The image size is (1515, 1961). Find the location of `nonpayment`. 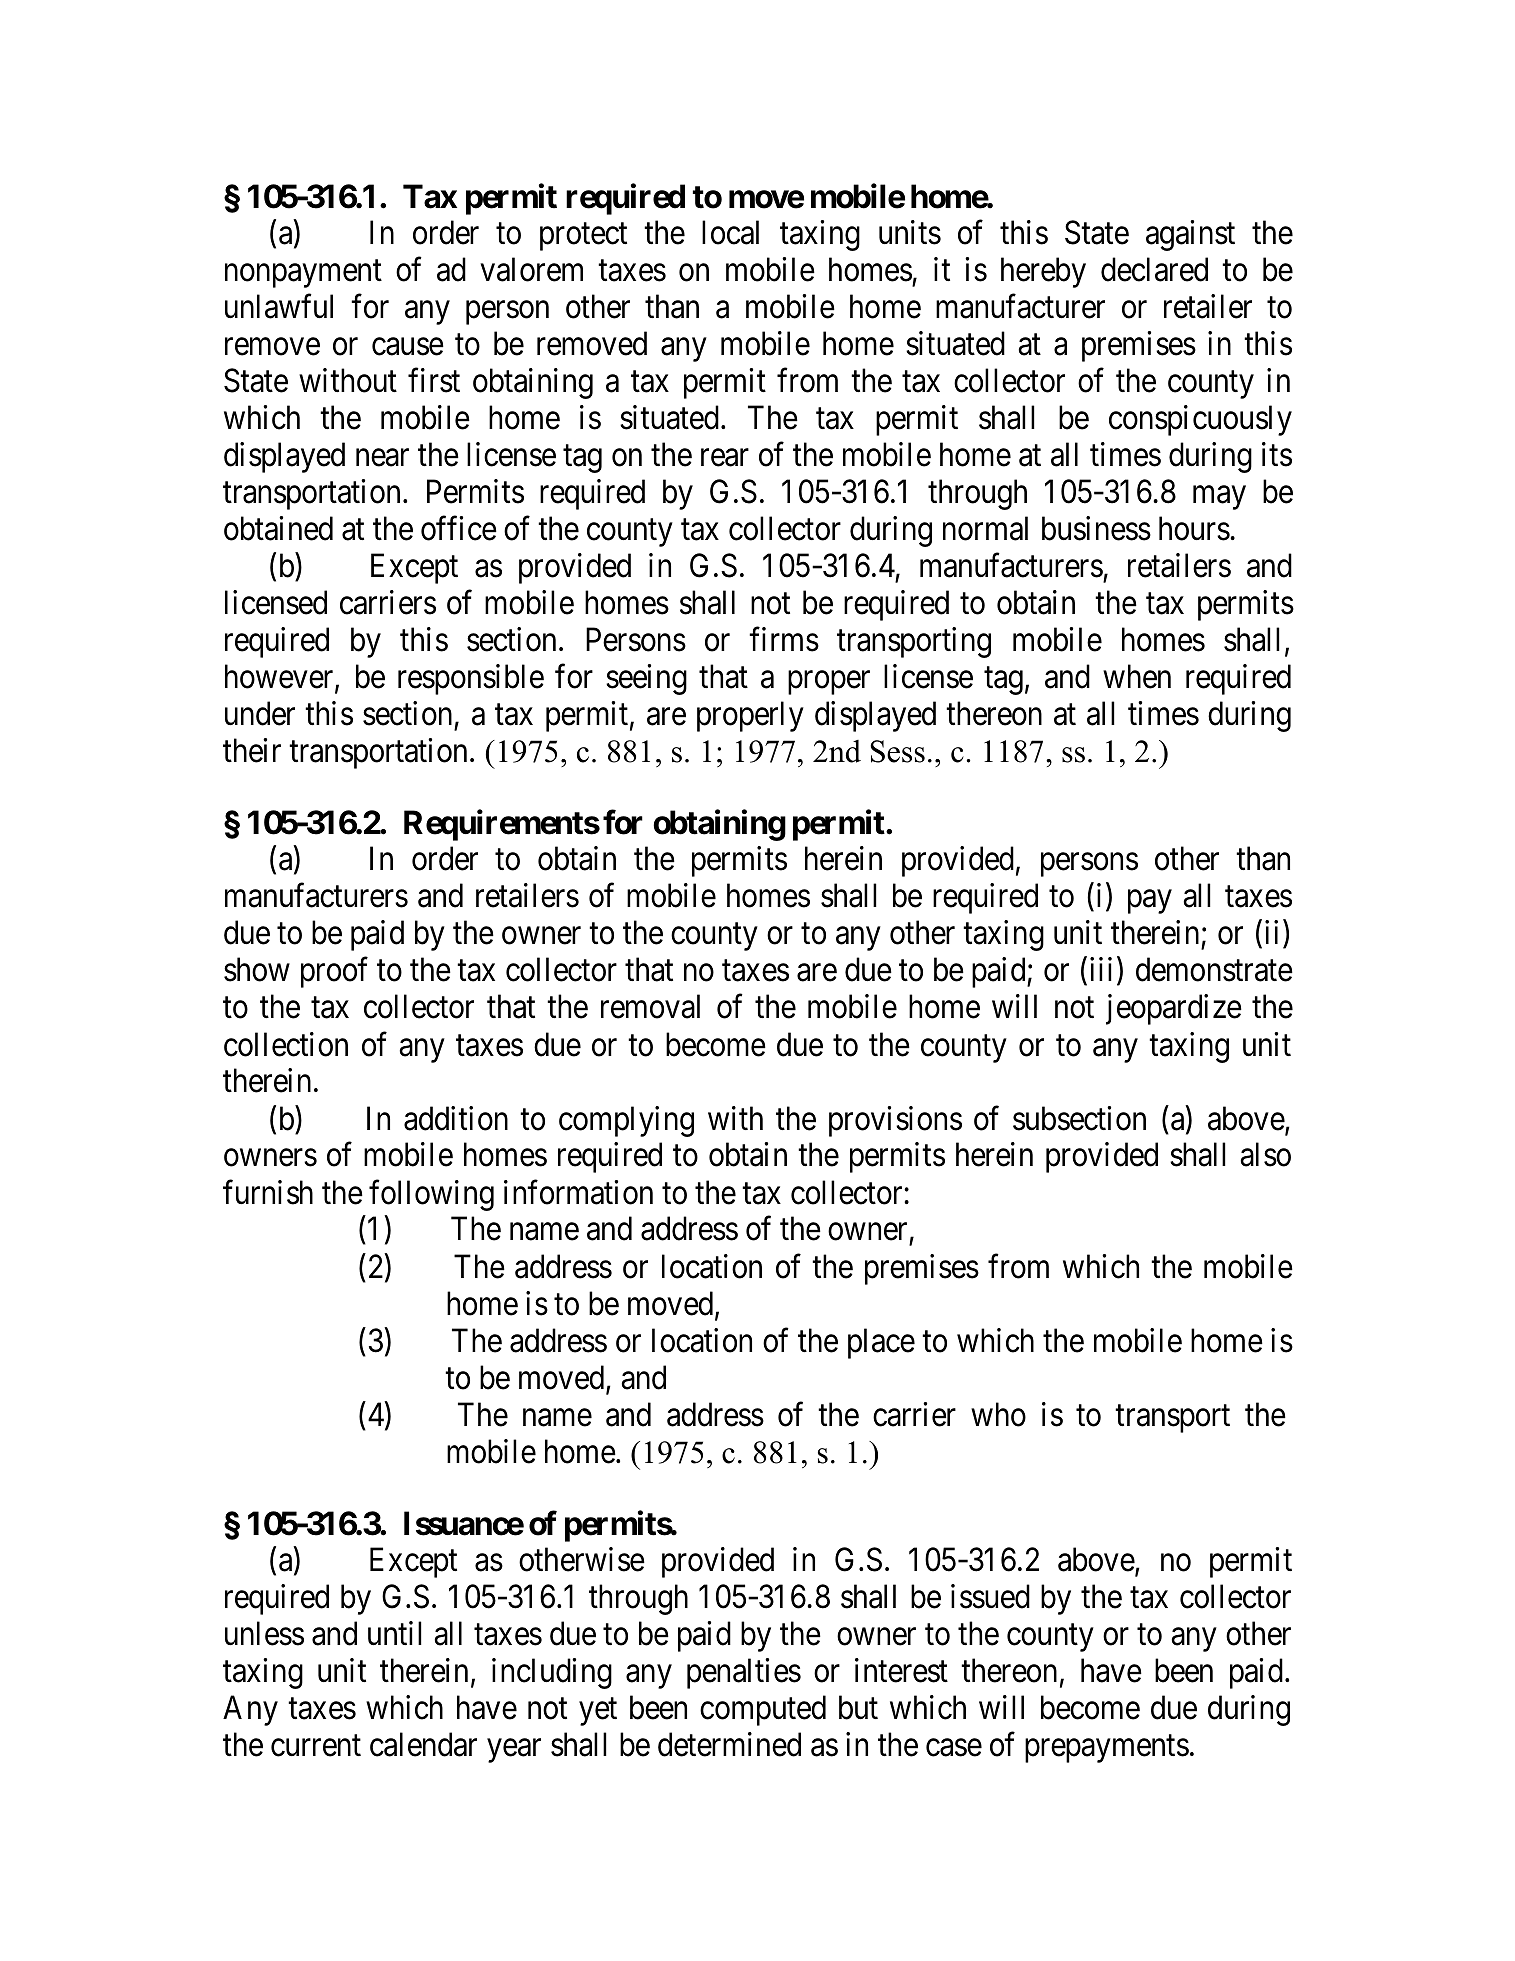

nonpayment is located at coordinates (303, 274).
